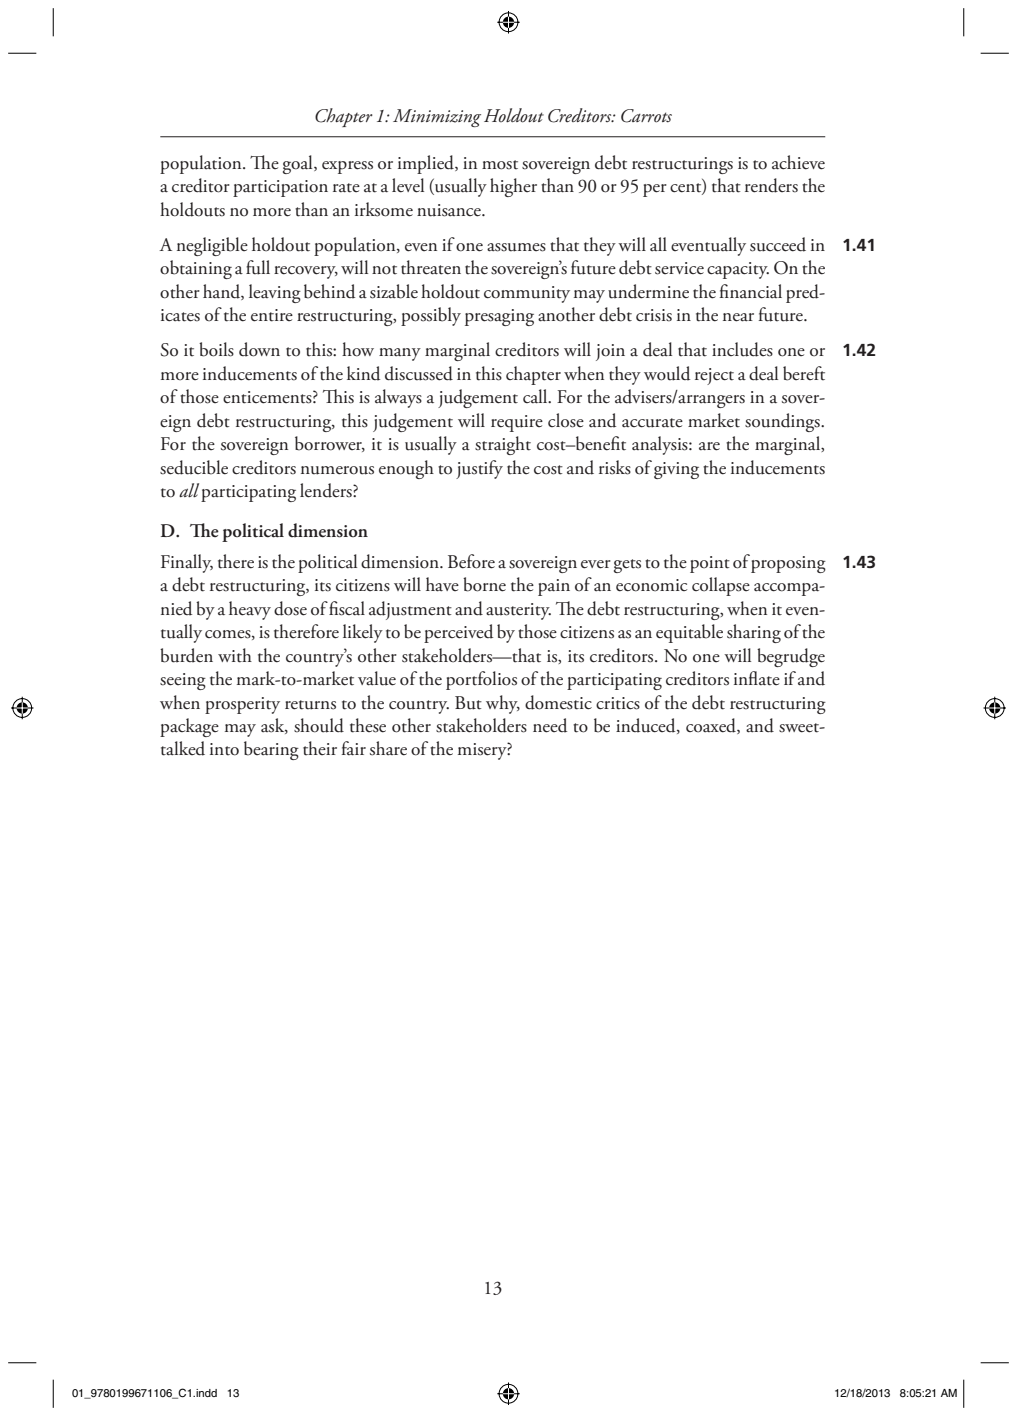  I want to click on soundings, so click(783, 422).
